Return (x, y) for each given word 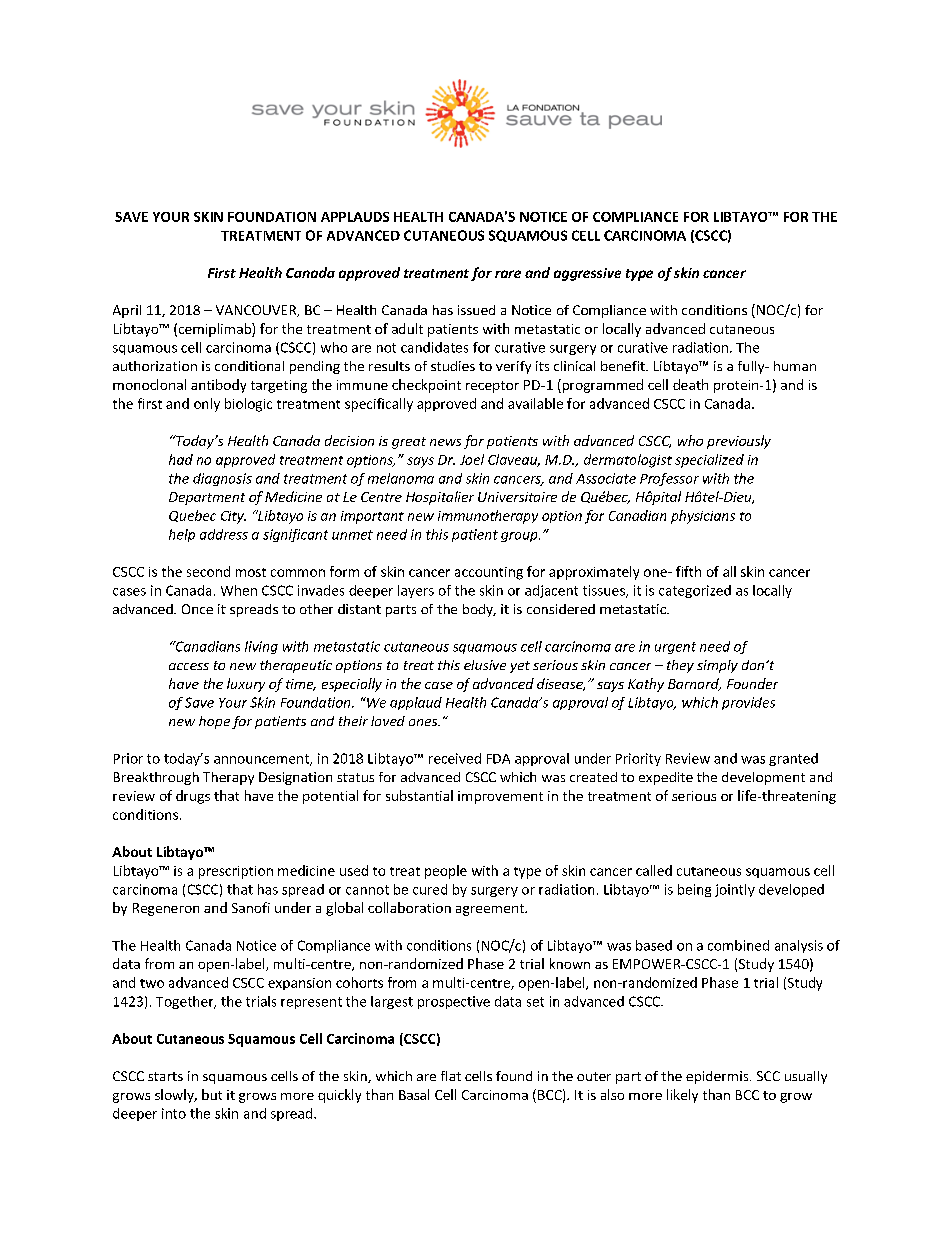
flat (451, 1076)
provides (748, 703)
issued (476, 310)
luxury (246, 685)
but (212, 1094)
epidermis (718, 1077)
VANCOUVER (257, 311)
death (690, 384)
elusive (485, 665)
